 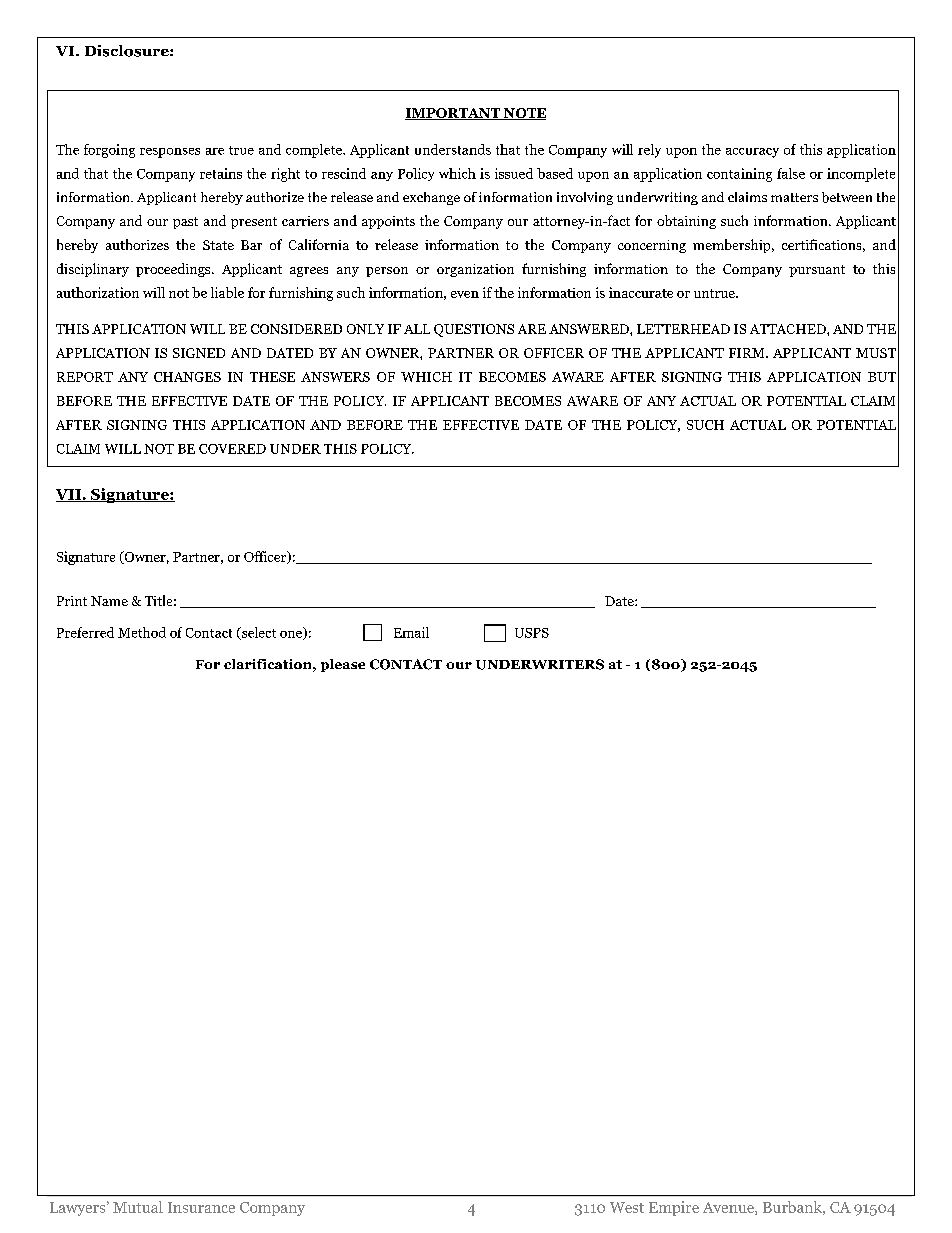 I want to click on FIRM, so click(x=748, y=353).
